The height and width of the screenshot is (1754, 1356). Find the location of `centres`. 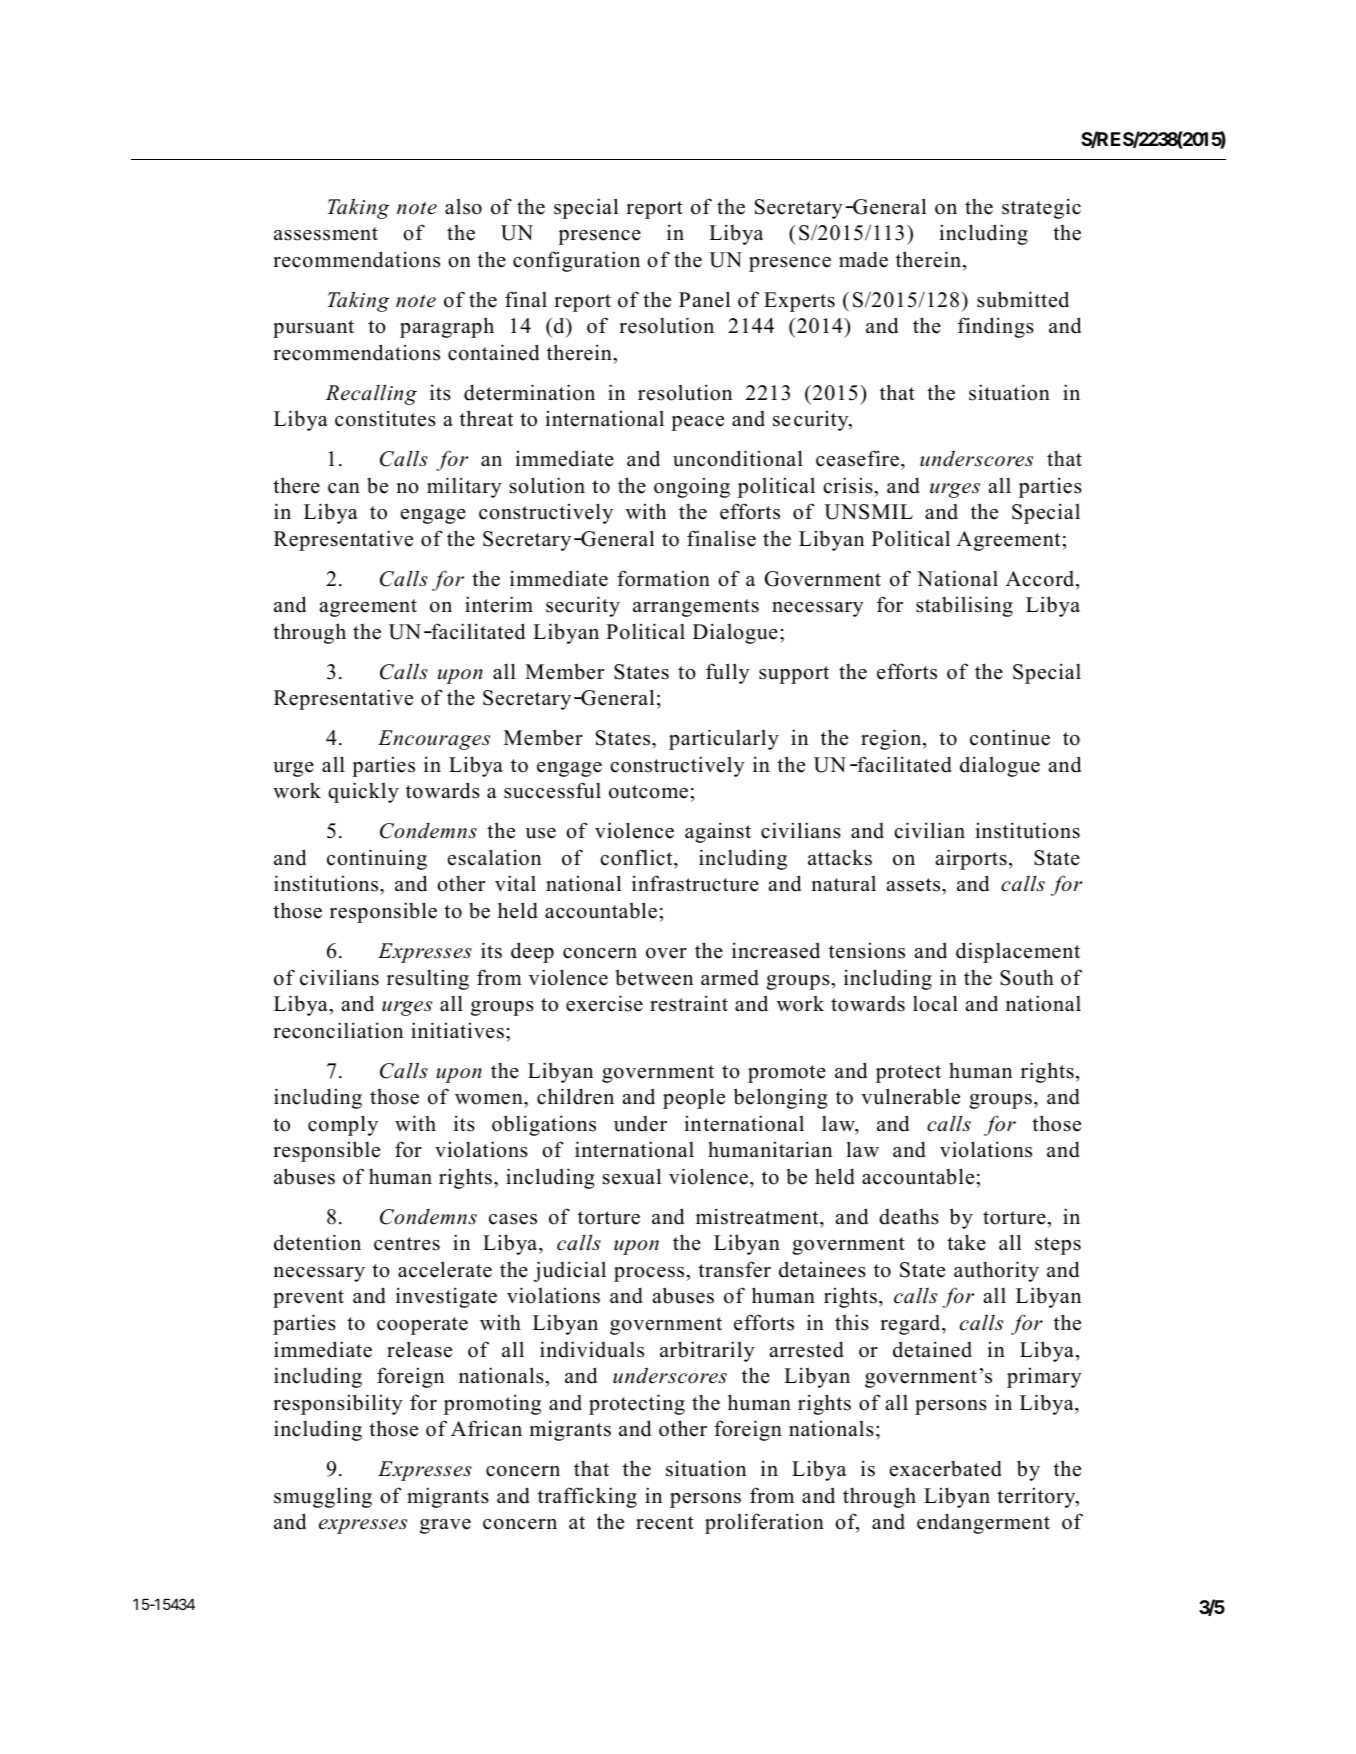

centres is located at coordinates (407, 1244).
